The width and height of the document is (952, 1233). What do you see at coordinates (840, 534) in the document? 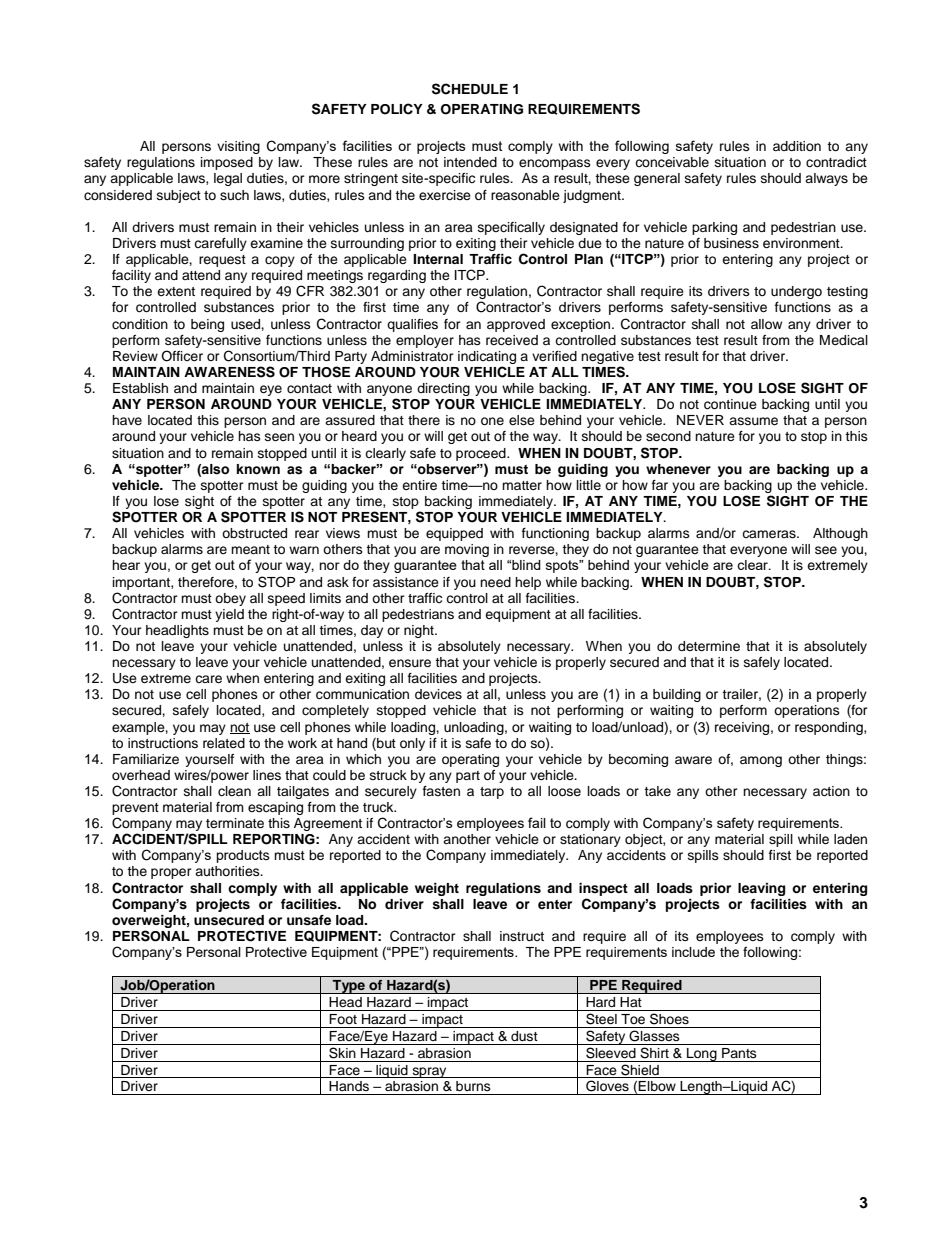
I see `Although` at bounding box center [840, 534].
